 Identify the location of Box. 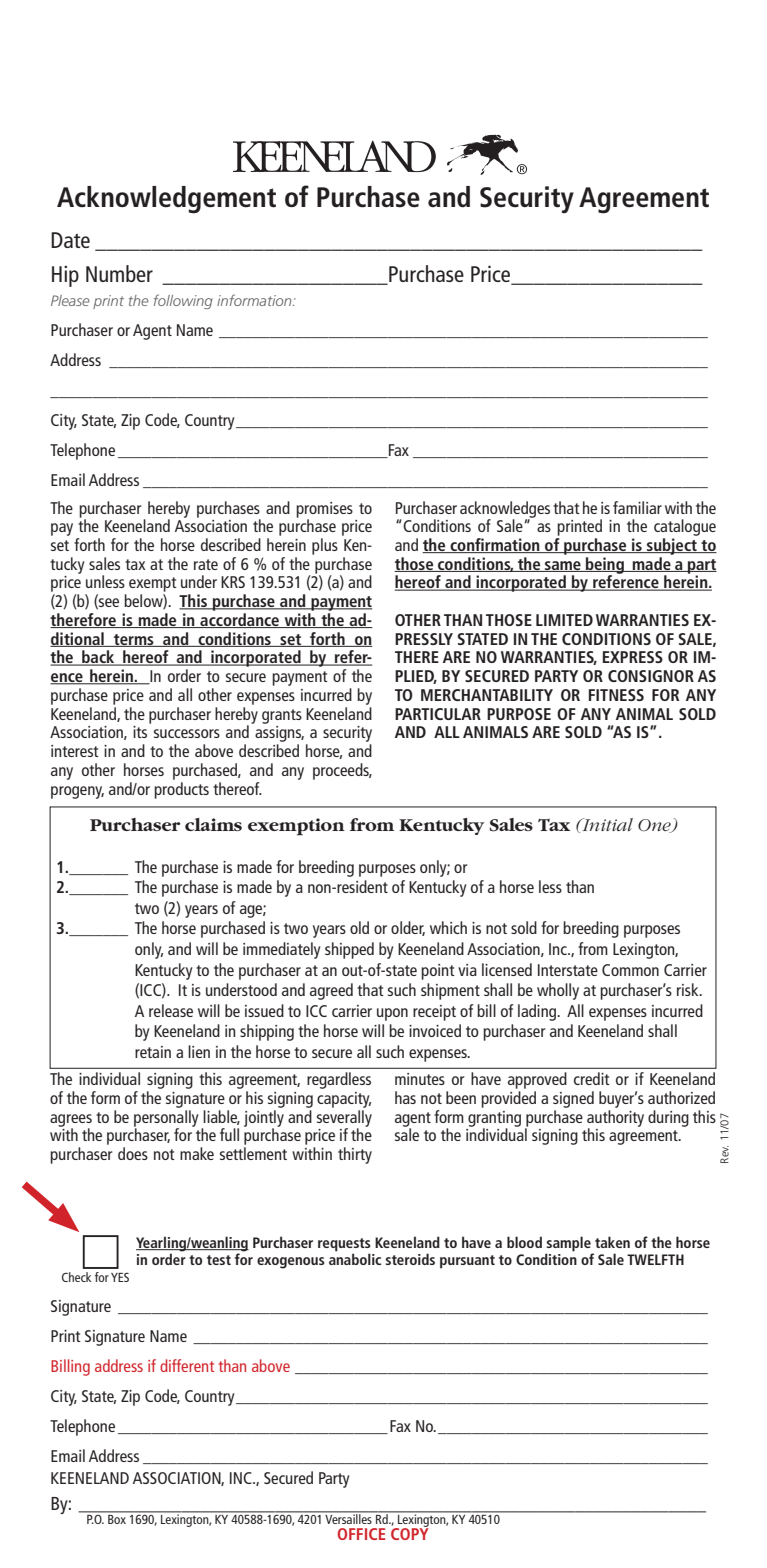
(117, 1518).
